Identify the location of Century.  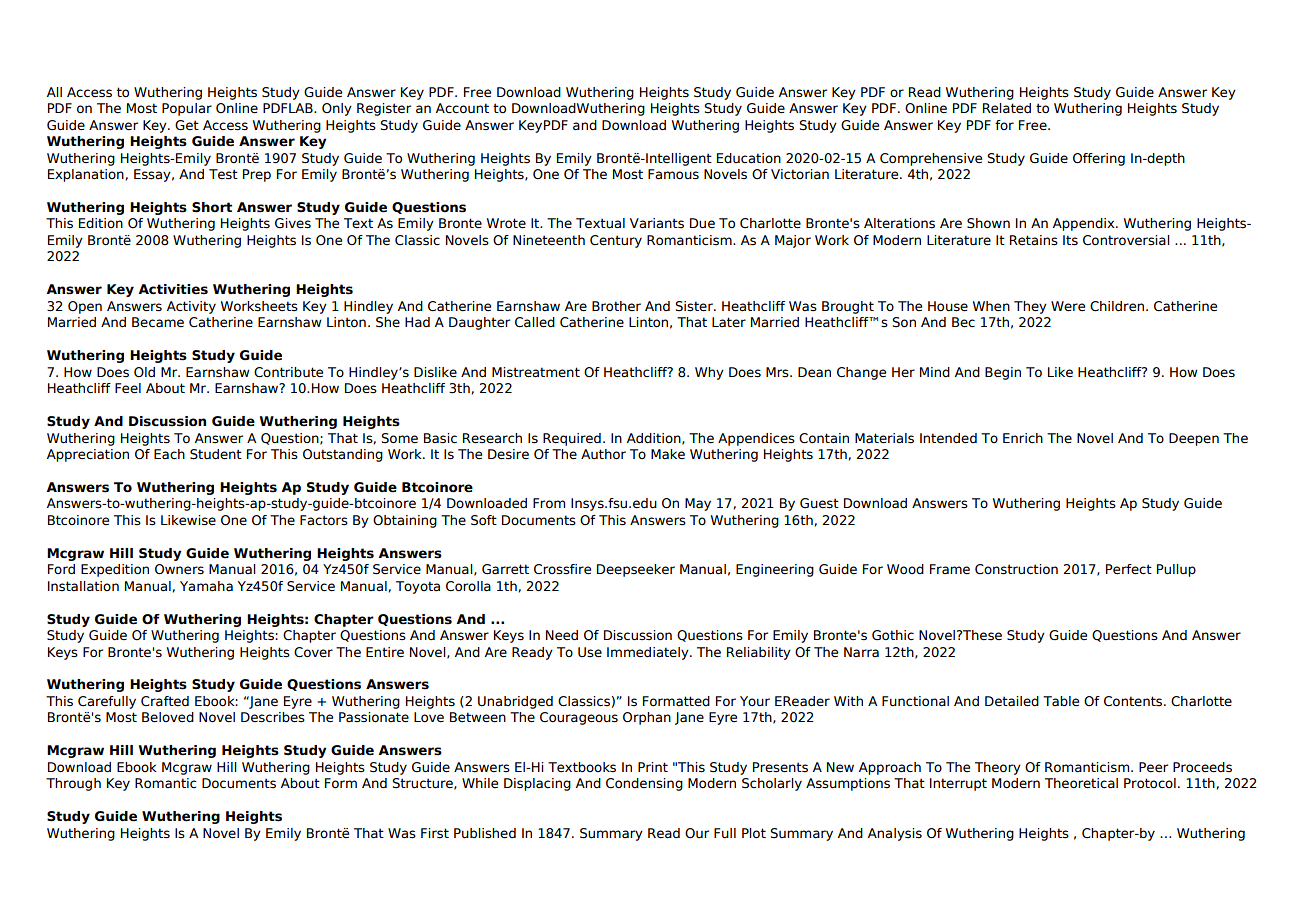
(616, 241).
